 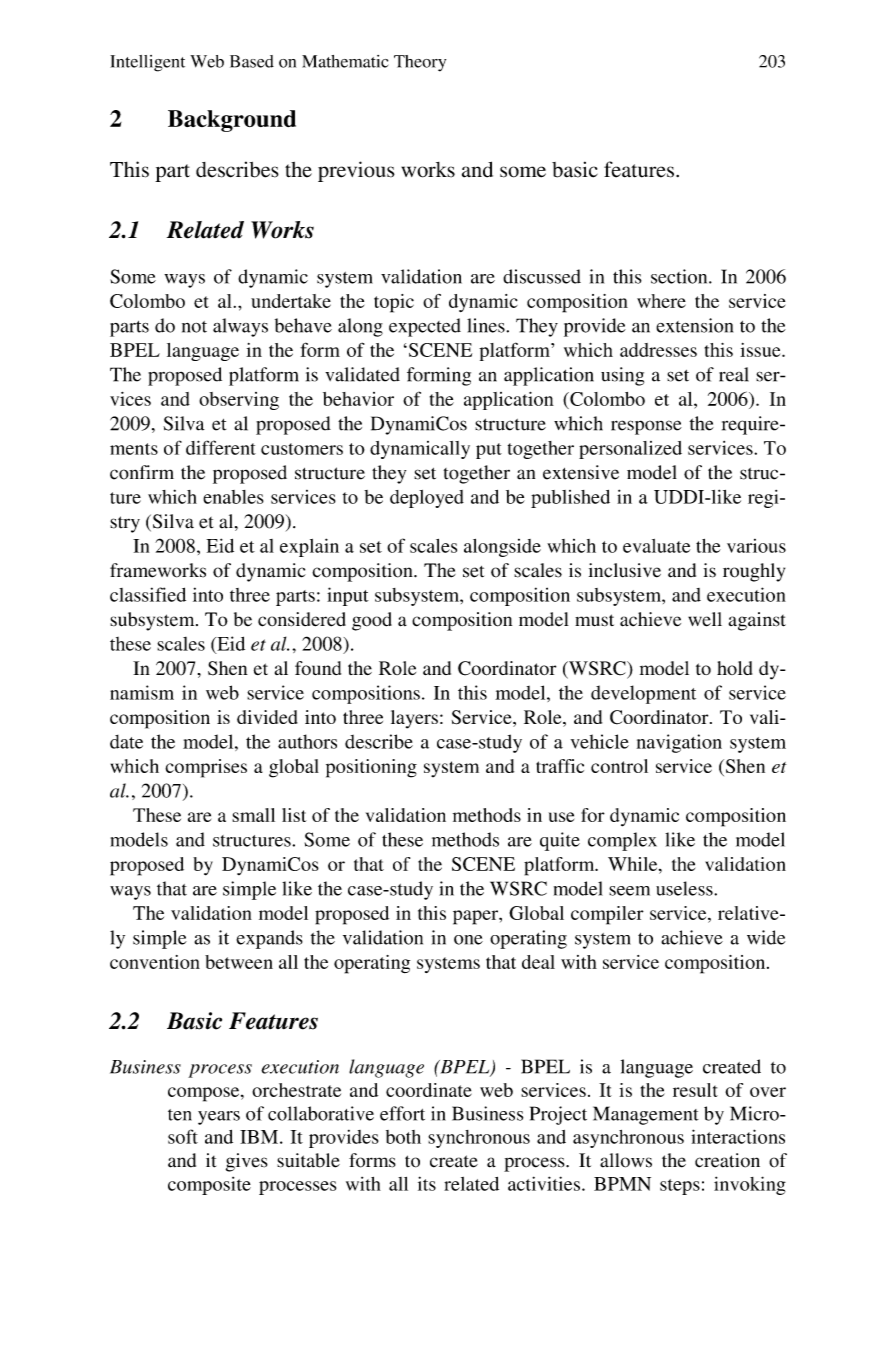 I want to click on Theory, so click(x=420, y=63).
